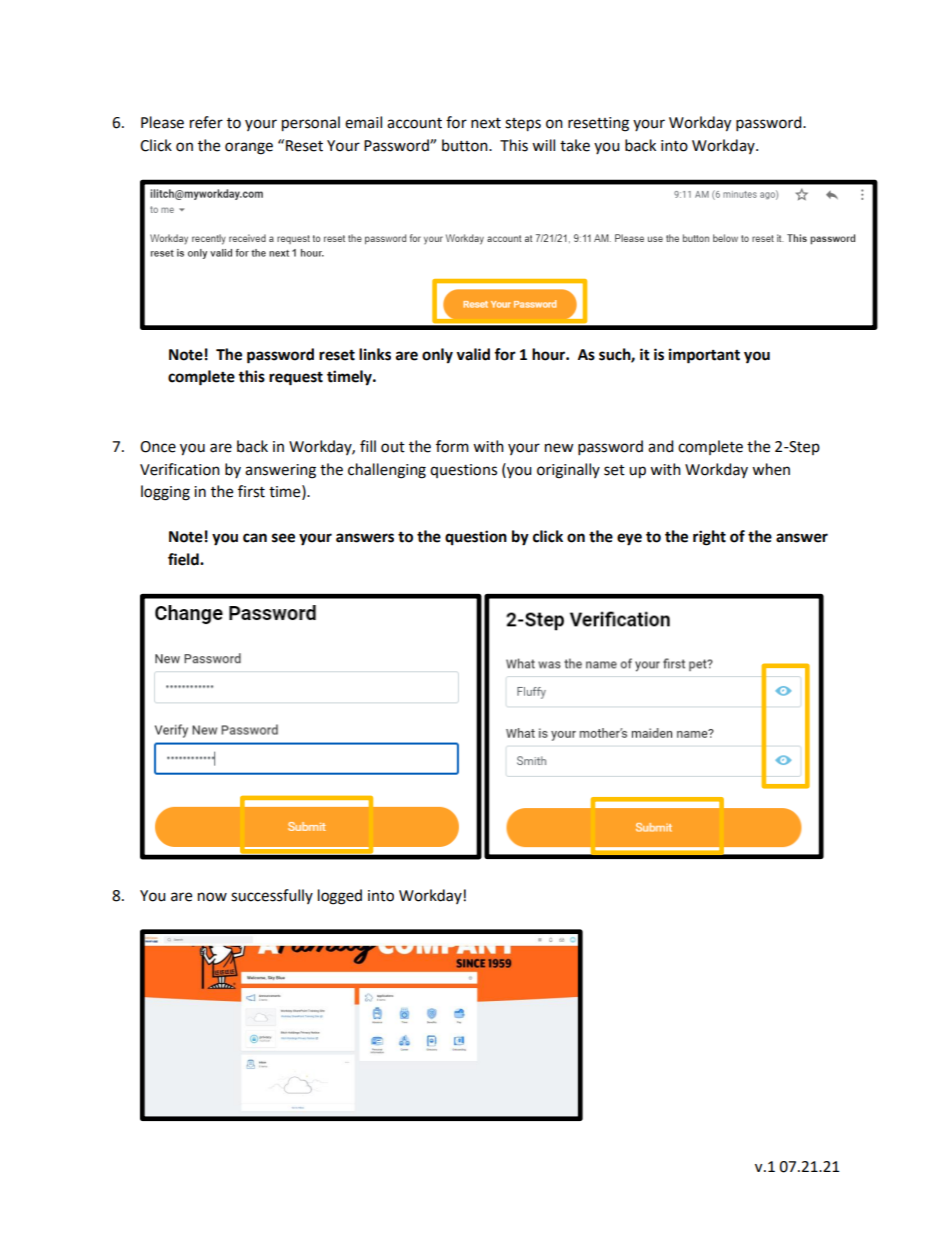  What do you see at coordinates (184, 559) in the image?
I see `field` at bounding box center [184, 559].
